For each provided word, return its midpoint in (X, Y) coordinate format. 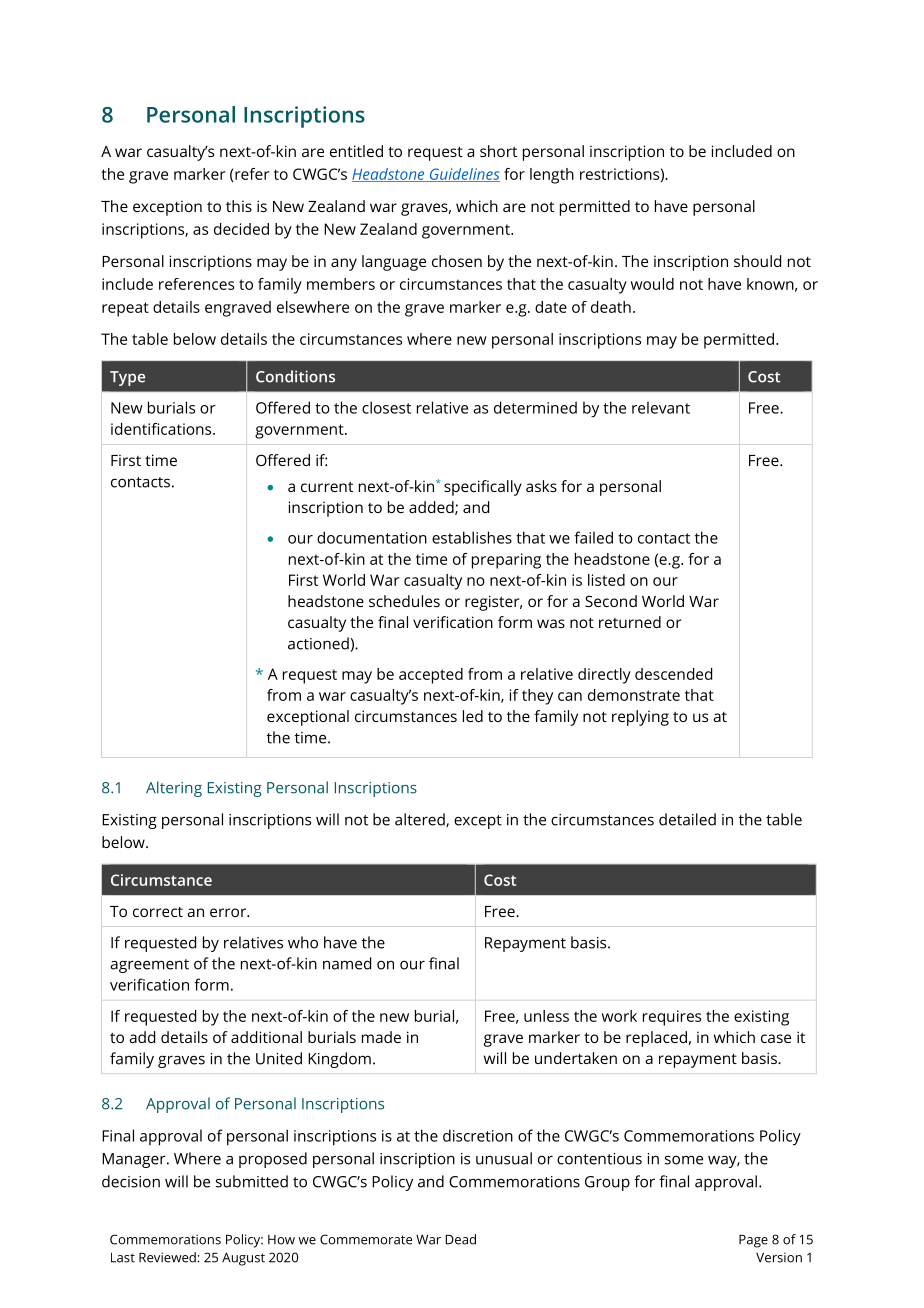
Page (753, 1241)
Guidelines (463, 175)
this (239, 206)
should (757, 261)
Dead (460, 1239)
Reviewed (168, 1257)
